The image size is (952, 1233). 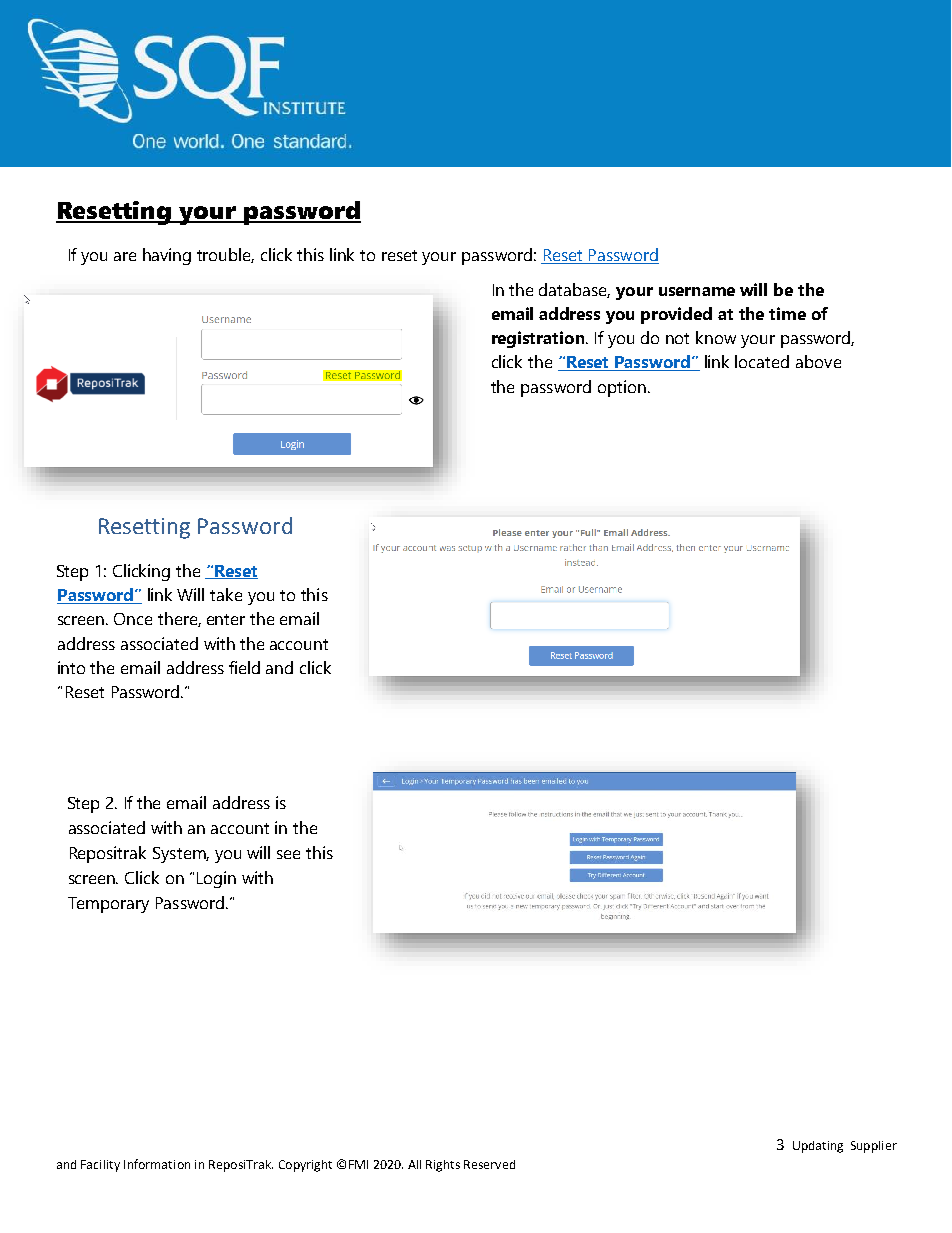 What do you see at coordinates (288, 854) in the document?
I see `see` at bounding box center [288, 854].
